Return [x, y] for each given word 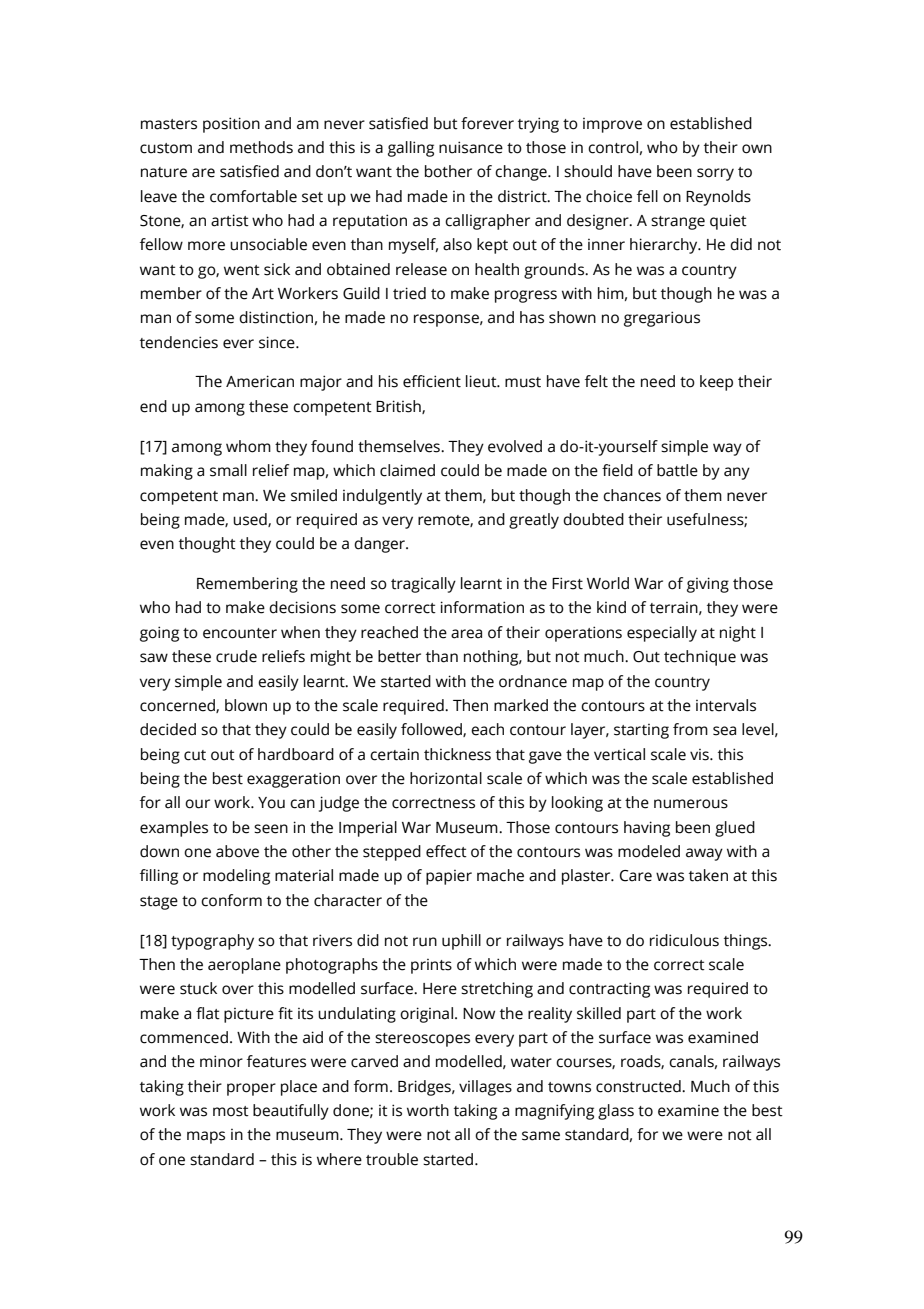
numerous [691, 804]
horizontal [446, 778]
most [231, 1111]
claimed [407, 470]
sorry [715, 174]
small [228, 470]
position [231, 125]
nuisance [471, 147]
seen [271, 829]
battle [677, 470]
